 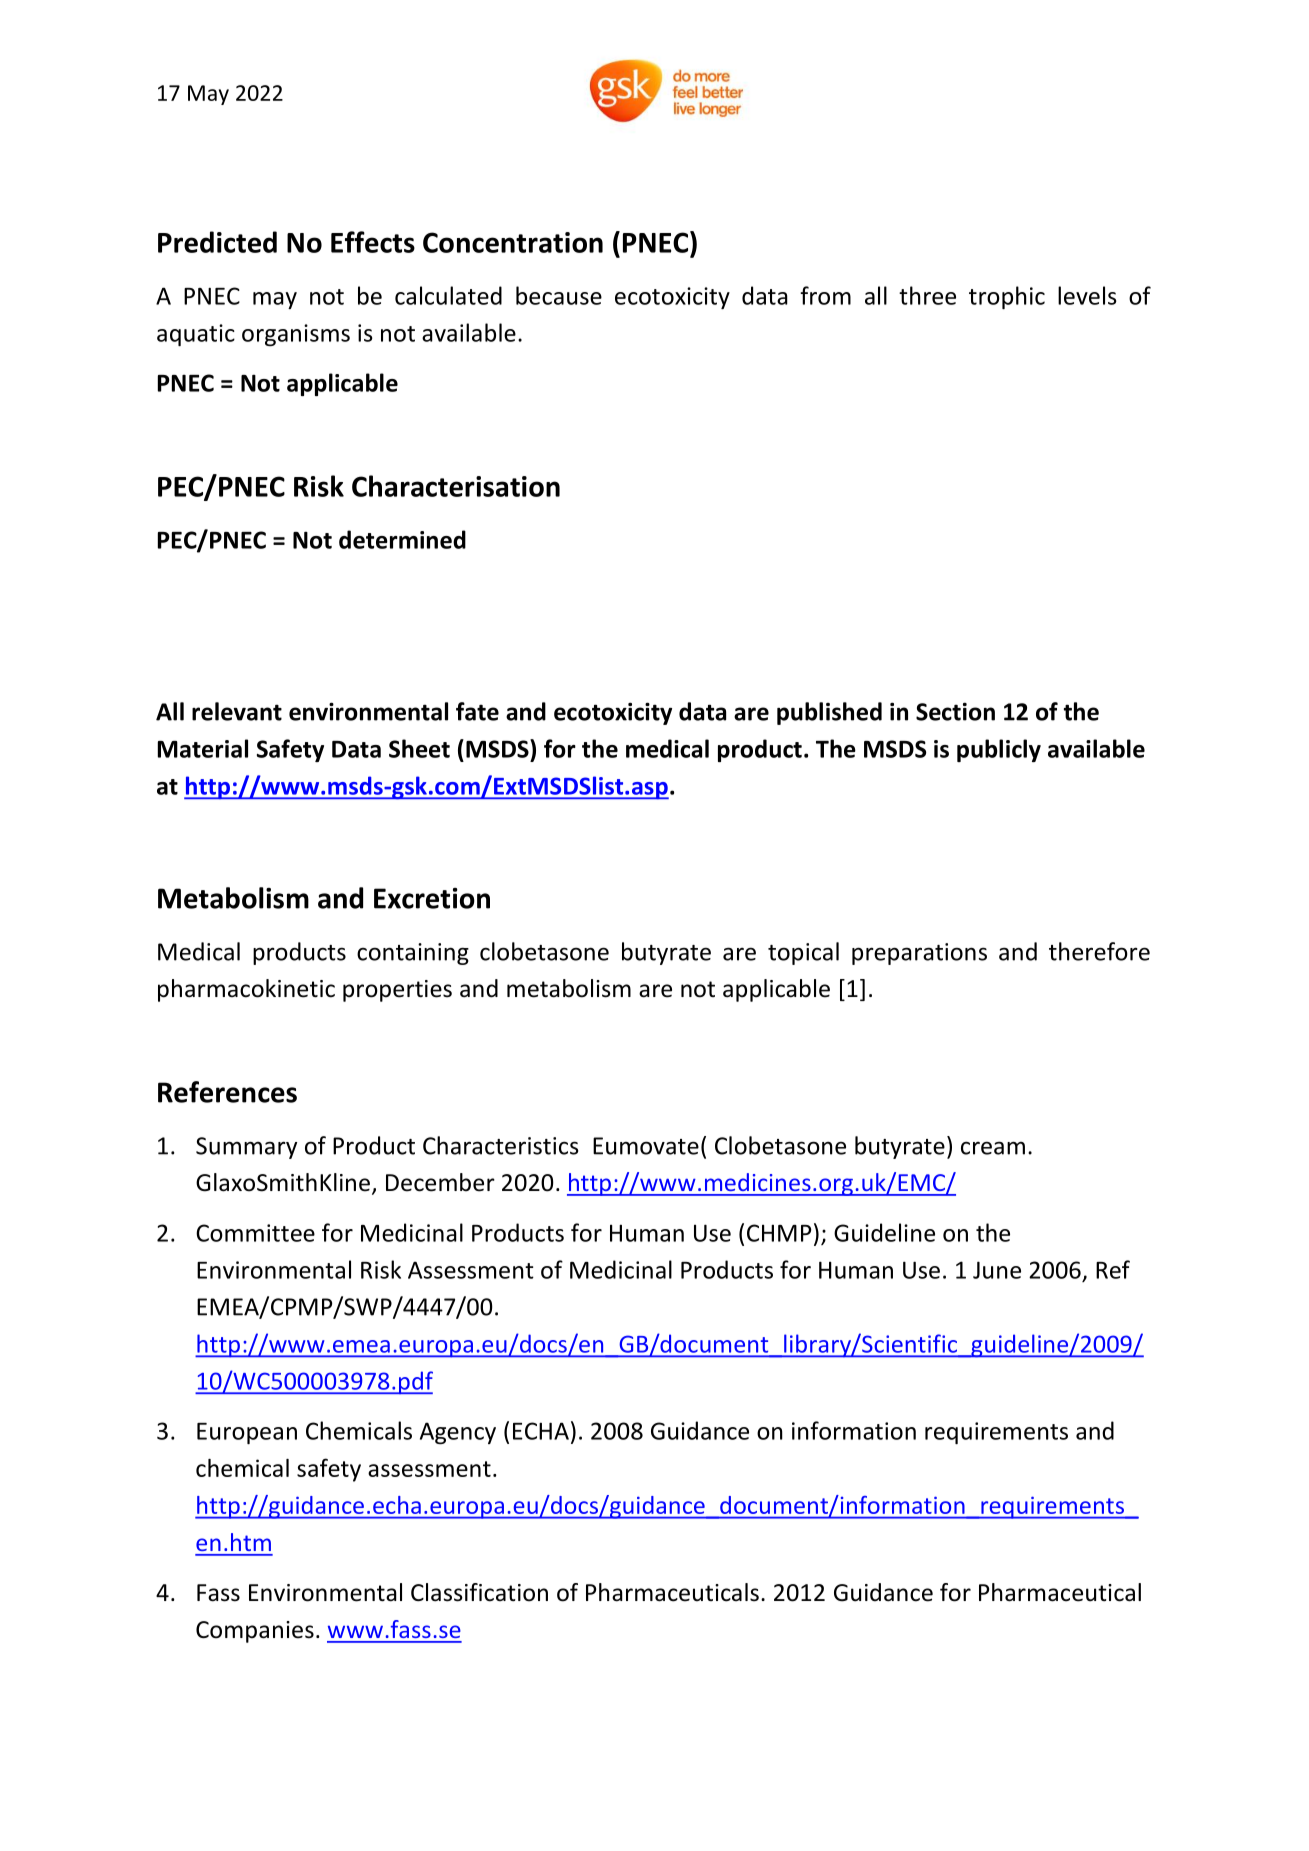 I want to click on Classification, so click(x=479, y=1592).
